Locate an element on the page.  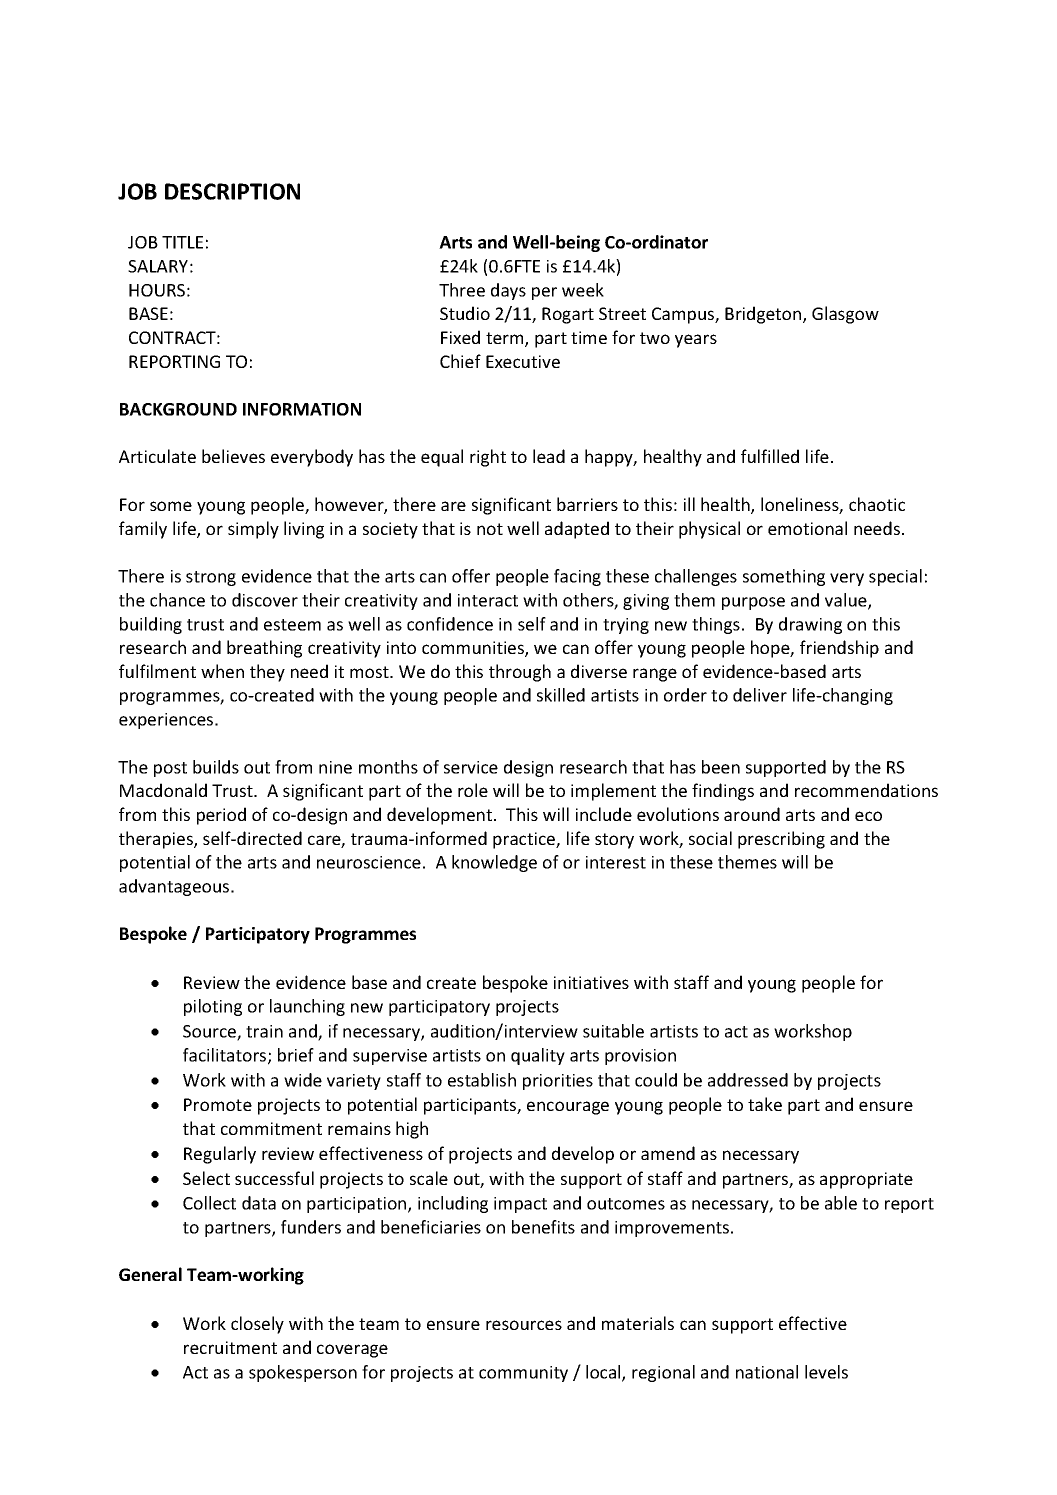
recommendations is located at coordinates (866, 790).
